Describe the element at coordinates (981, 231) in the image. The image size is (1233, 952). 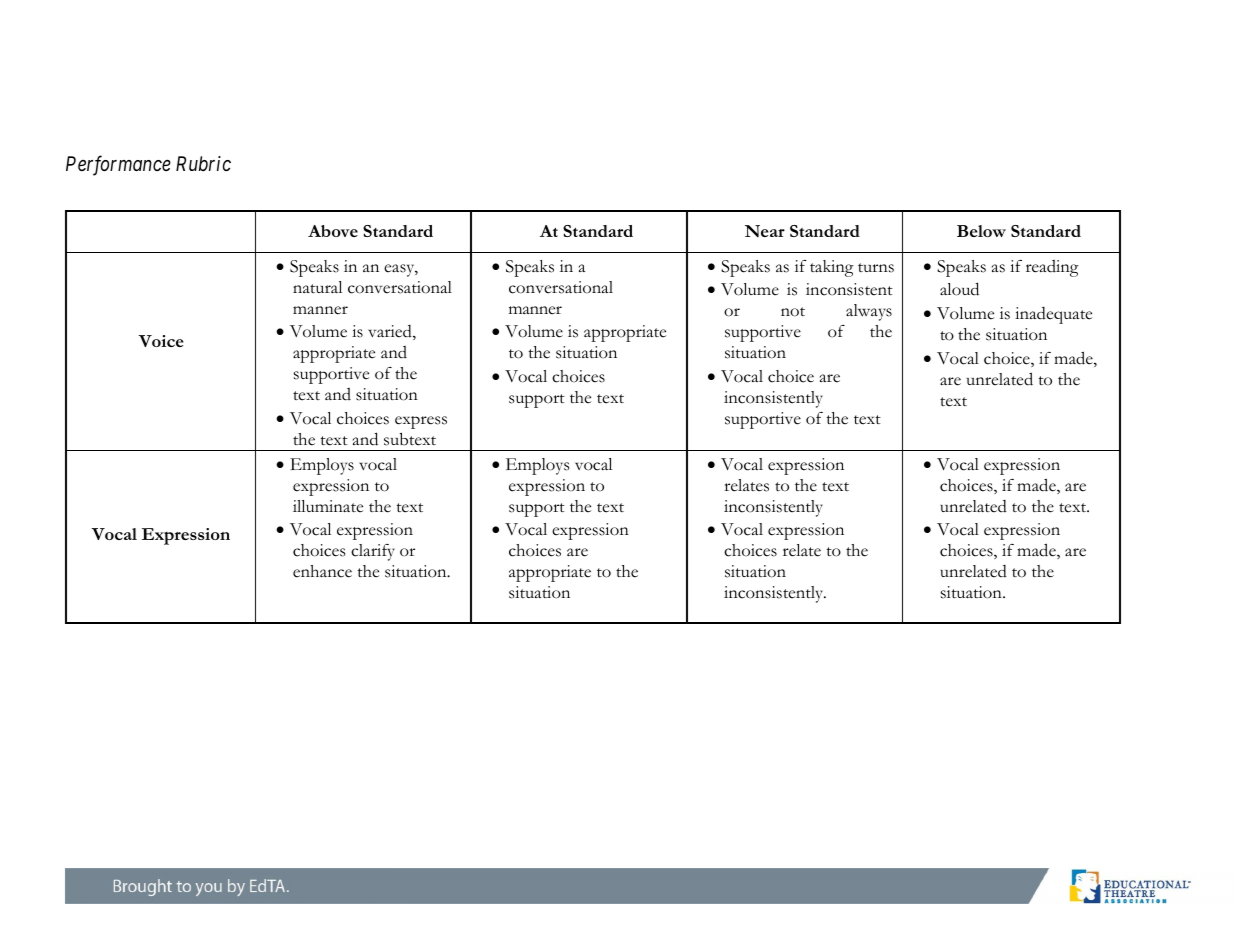
I see `Below` at that location.
